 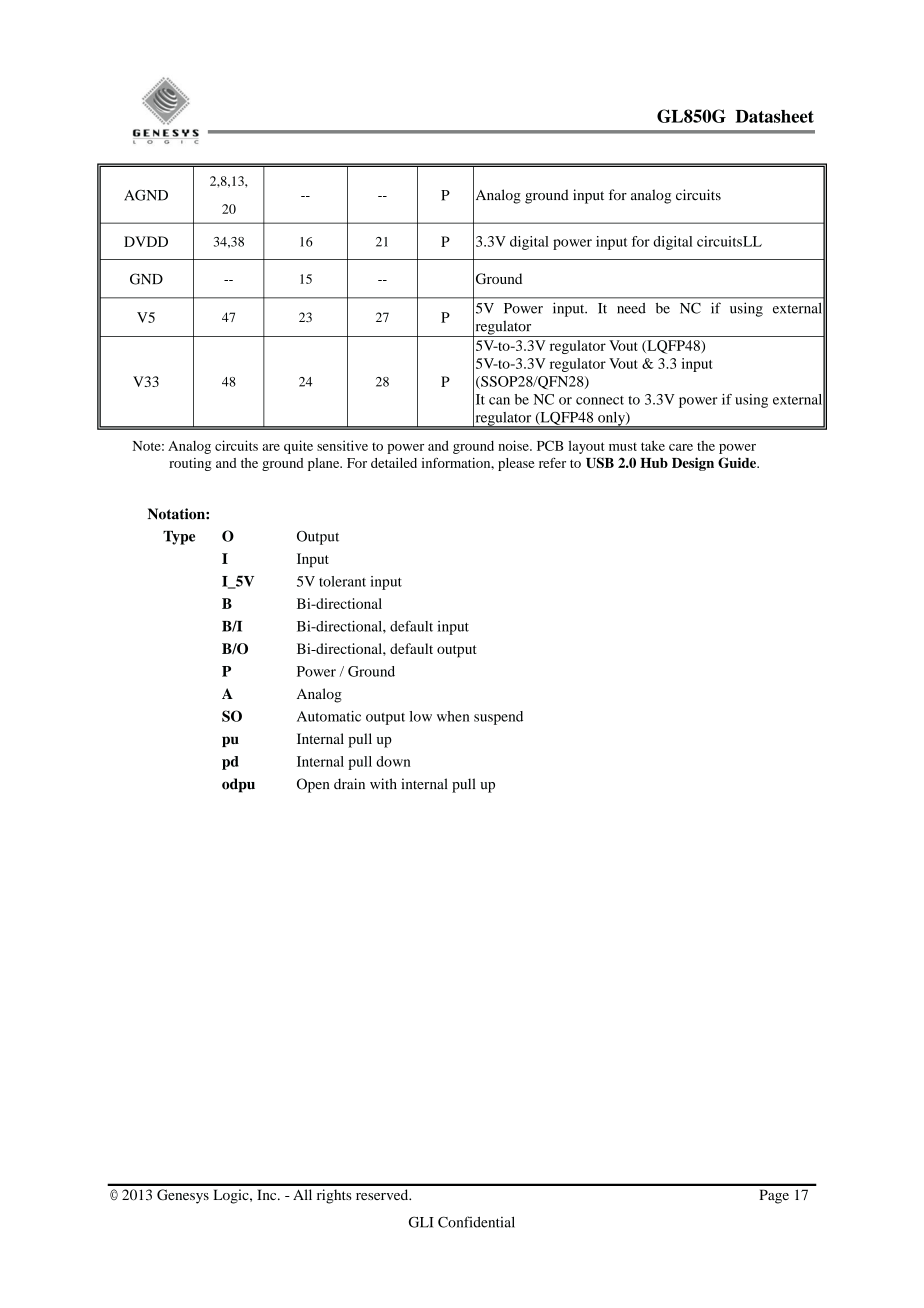 What do you see at coordinates (775, 116) in the screenshot?
I see `Datasheet` at bounding box center [775, 116].
